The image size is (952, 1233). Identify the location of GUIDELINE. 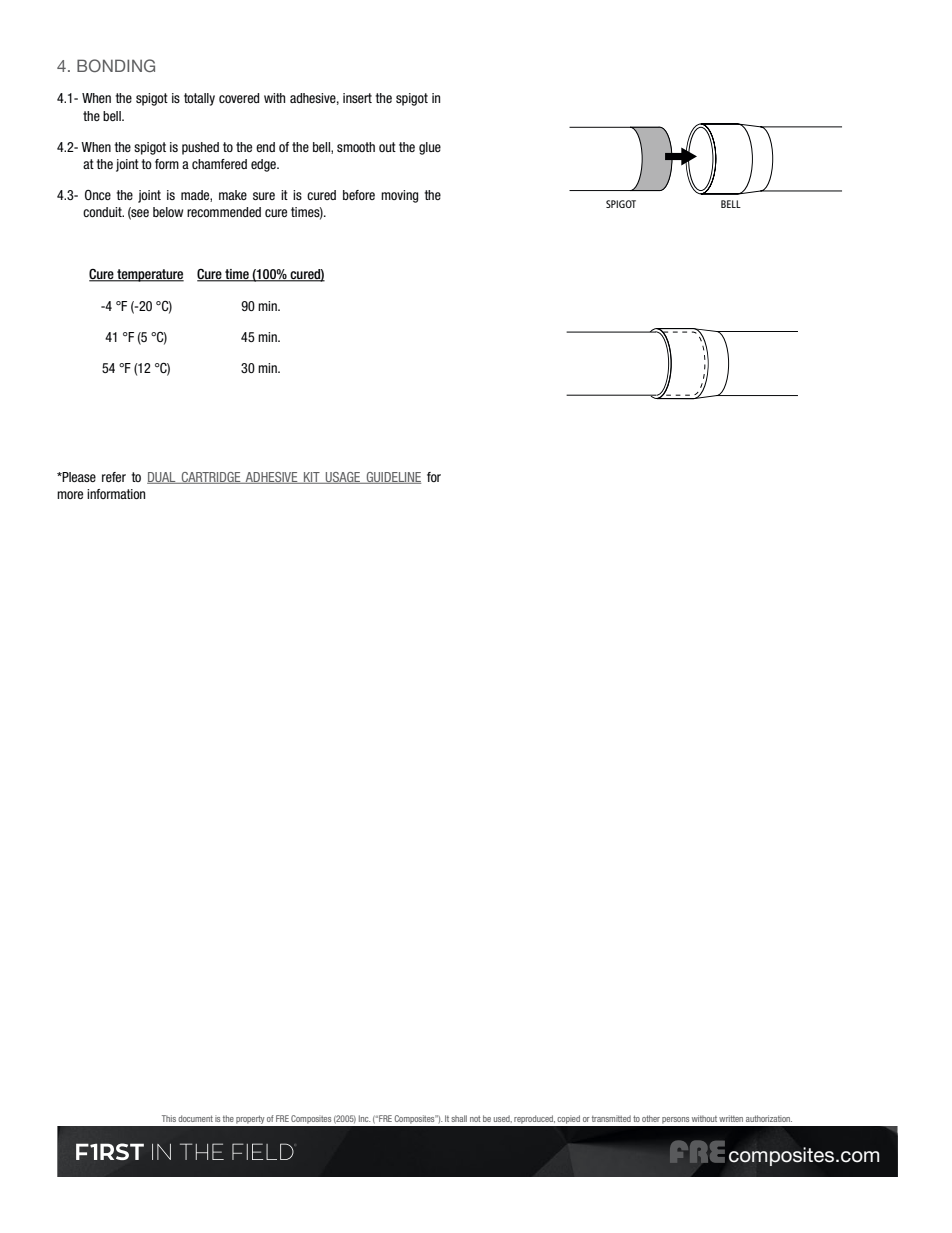
(392, 478).
